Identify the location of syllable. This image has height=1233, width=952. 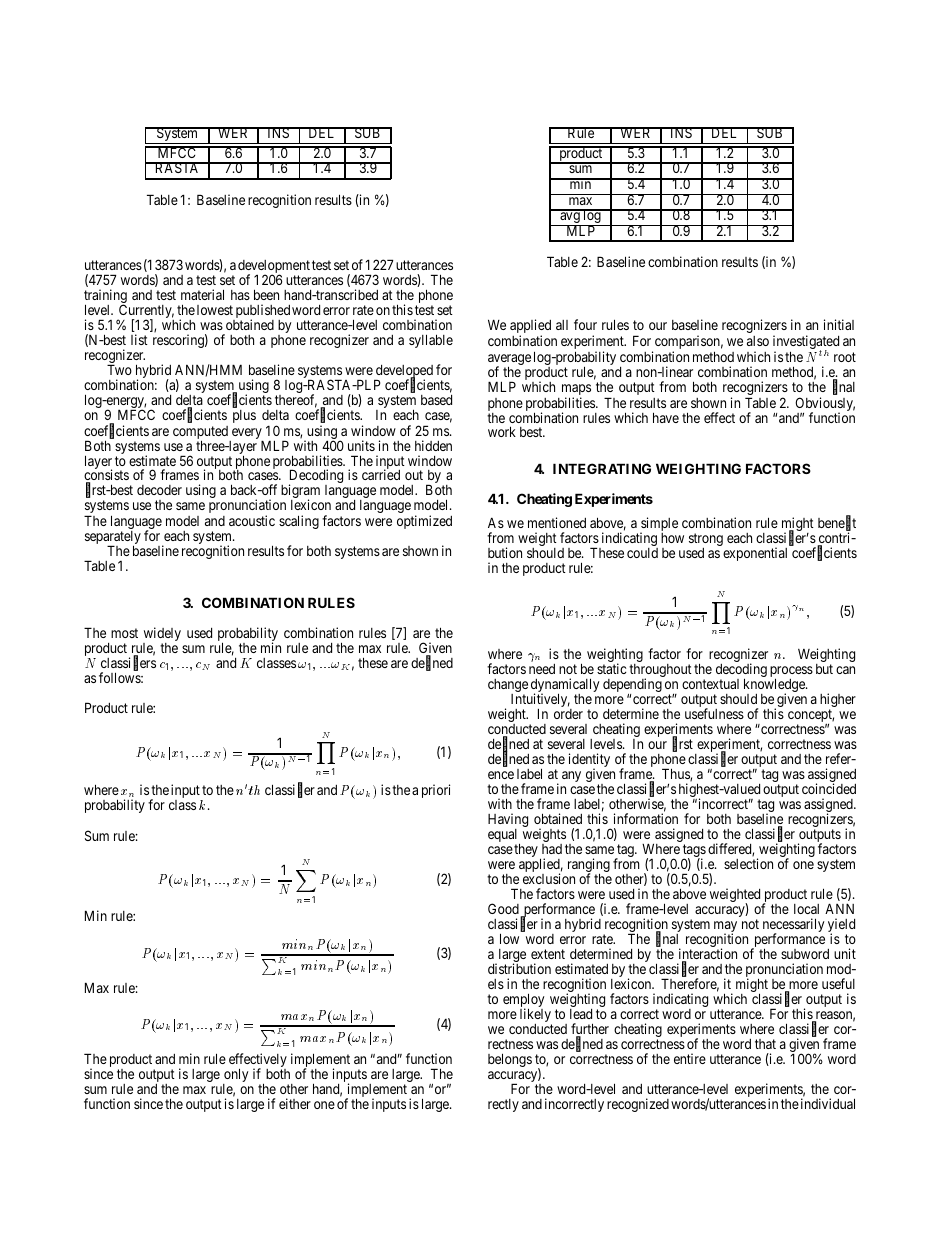
(431, 341).
